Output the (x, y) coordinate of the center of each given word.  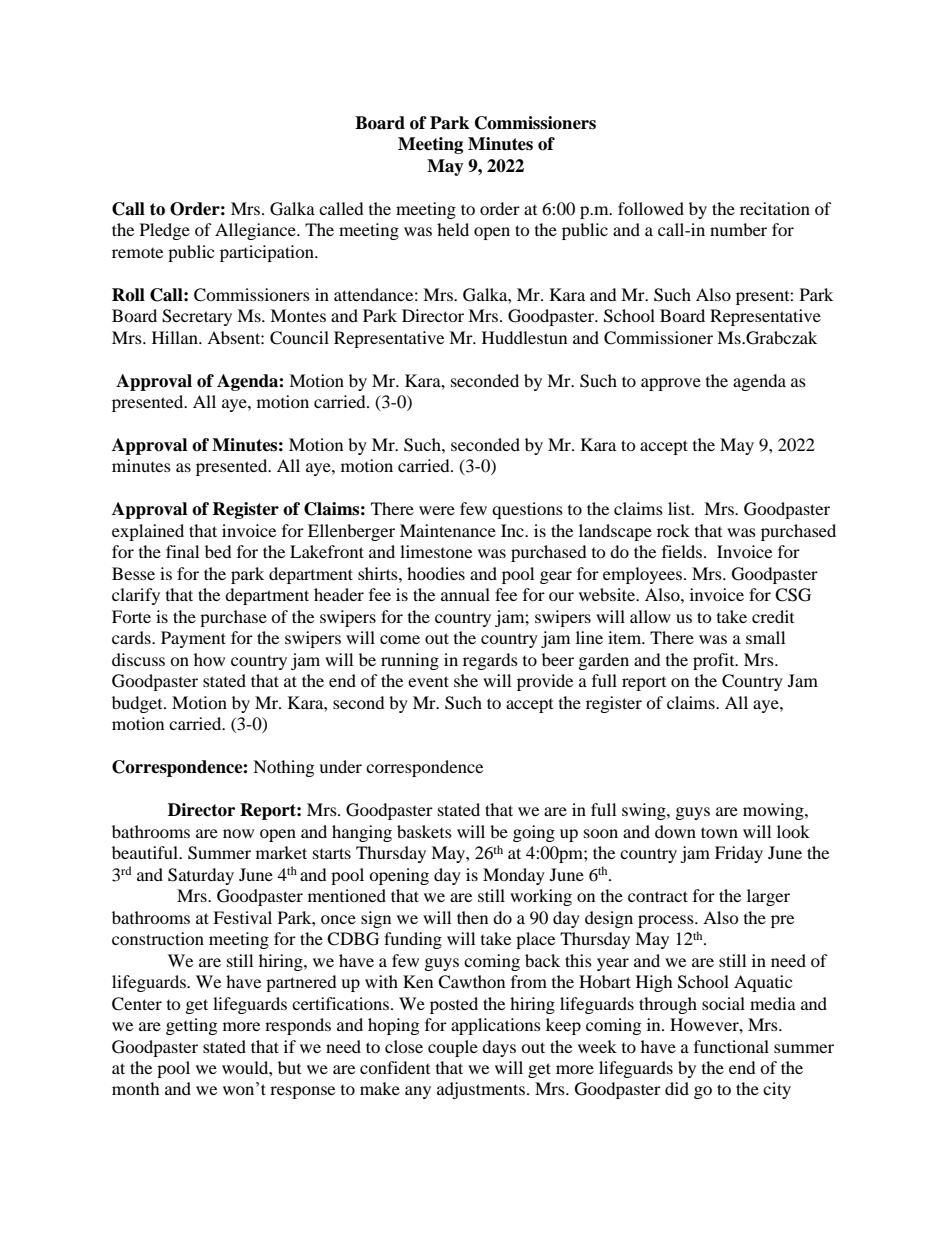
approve (671, 384)
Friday (739, 854)
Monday (514, 876)
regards (490, 661)
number (738, 229)
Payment (193, 639)
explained (148, 532)
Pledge (165, 231)
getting (191, 1026)
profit (715, 661)
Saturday (201, 876)
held (453, 229)
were (437, 510)
